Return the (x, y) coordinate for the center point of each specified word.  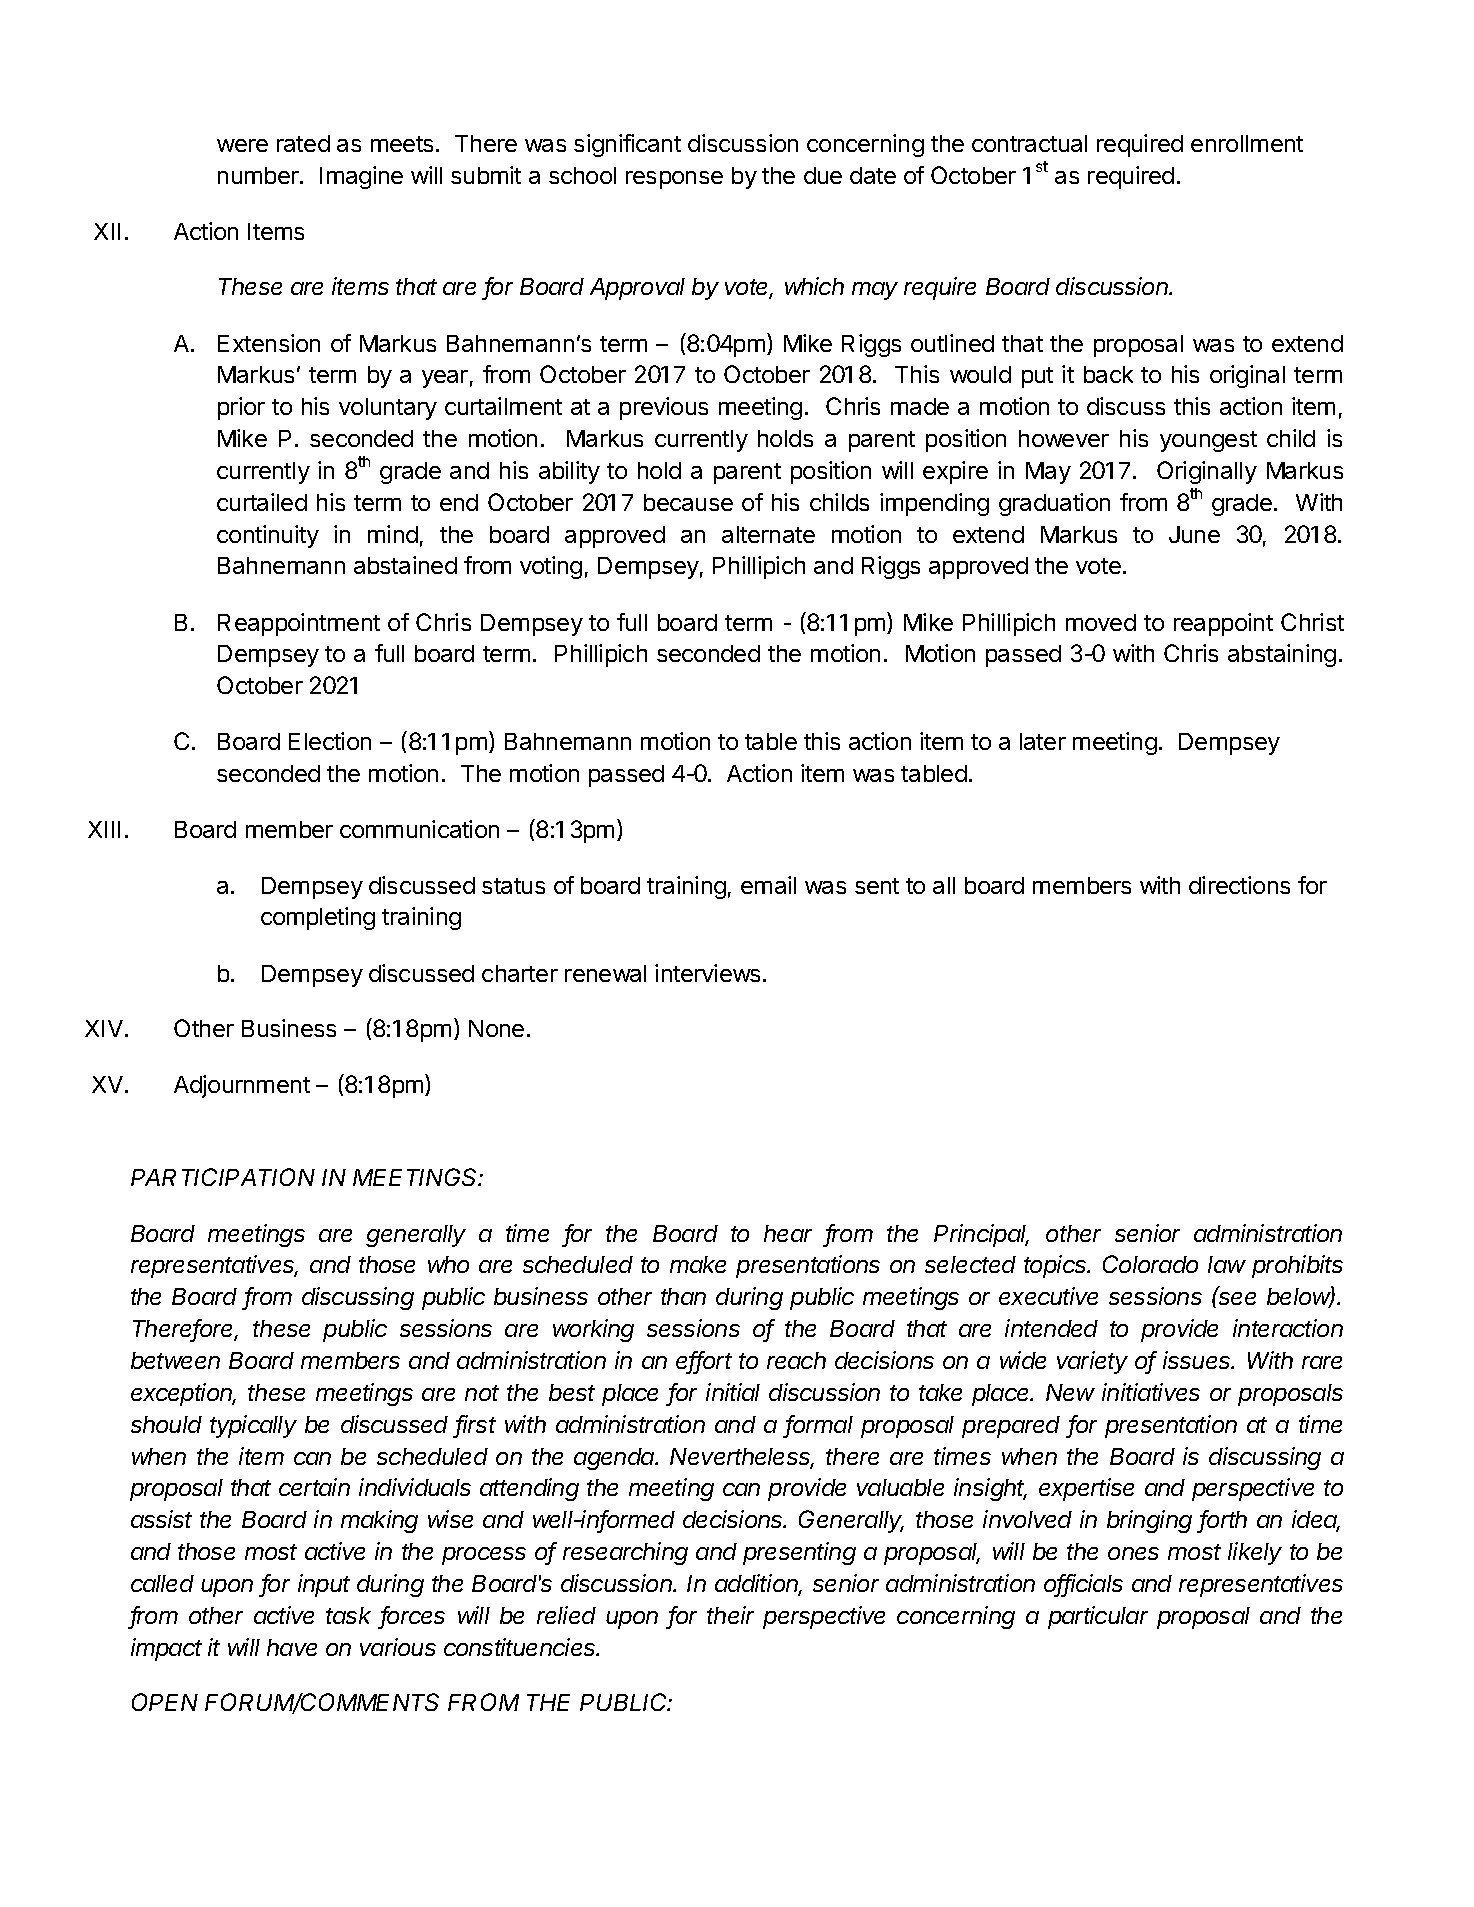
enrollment (1247, 143)
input (324, 1585)
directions (1239, 885)
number (259, 175)
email (768, 885)
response (674, 180)
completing (318, 918)
